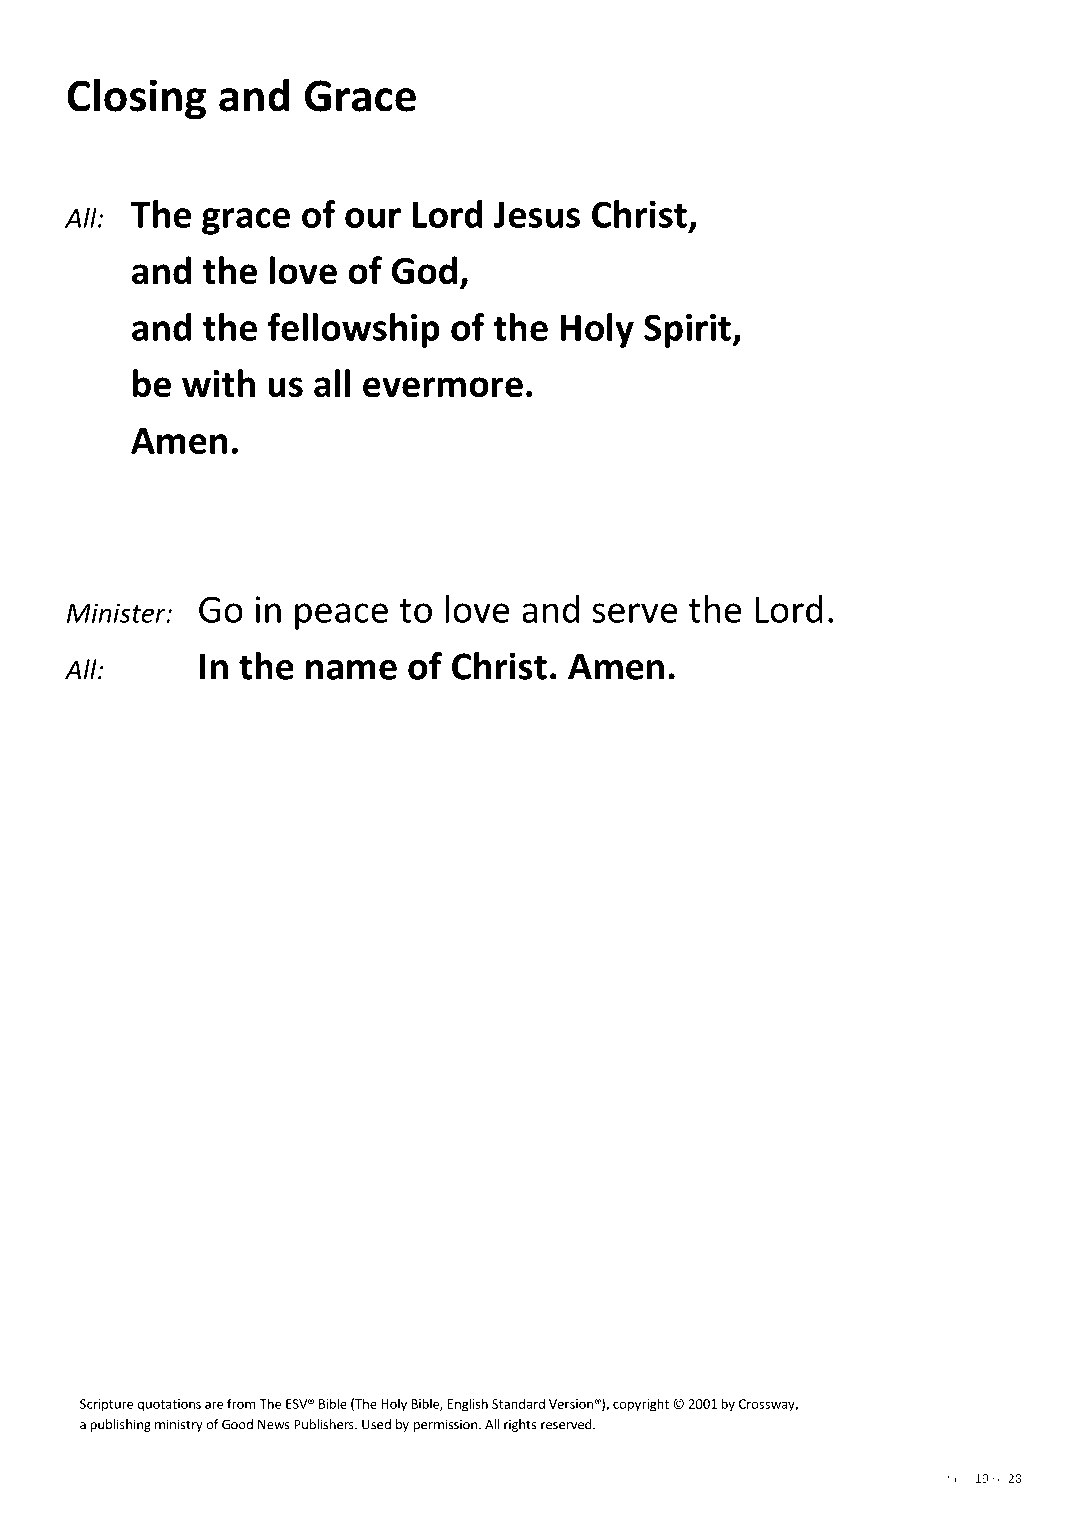 This image has width=1088, height=1539. Describe the element at coordinates (237, 1424) in the image. I see `Good` at that location.
